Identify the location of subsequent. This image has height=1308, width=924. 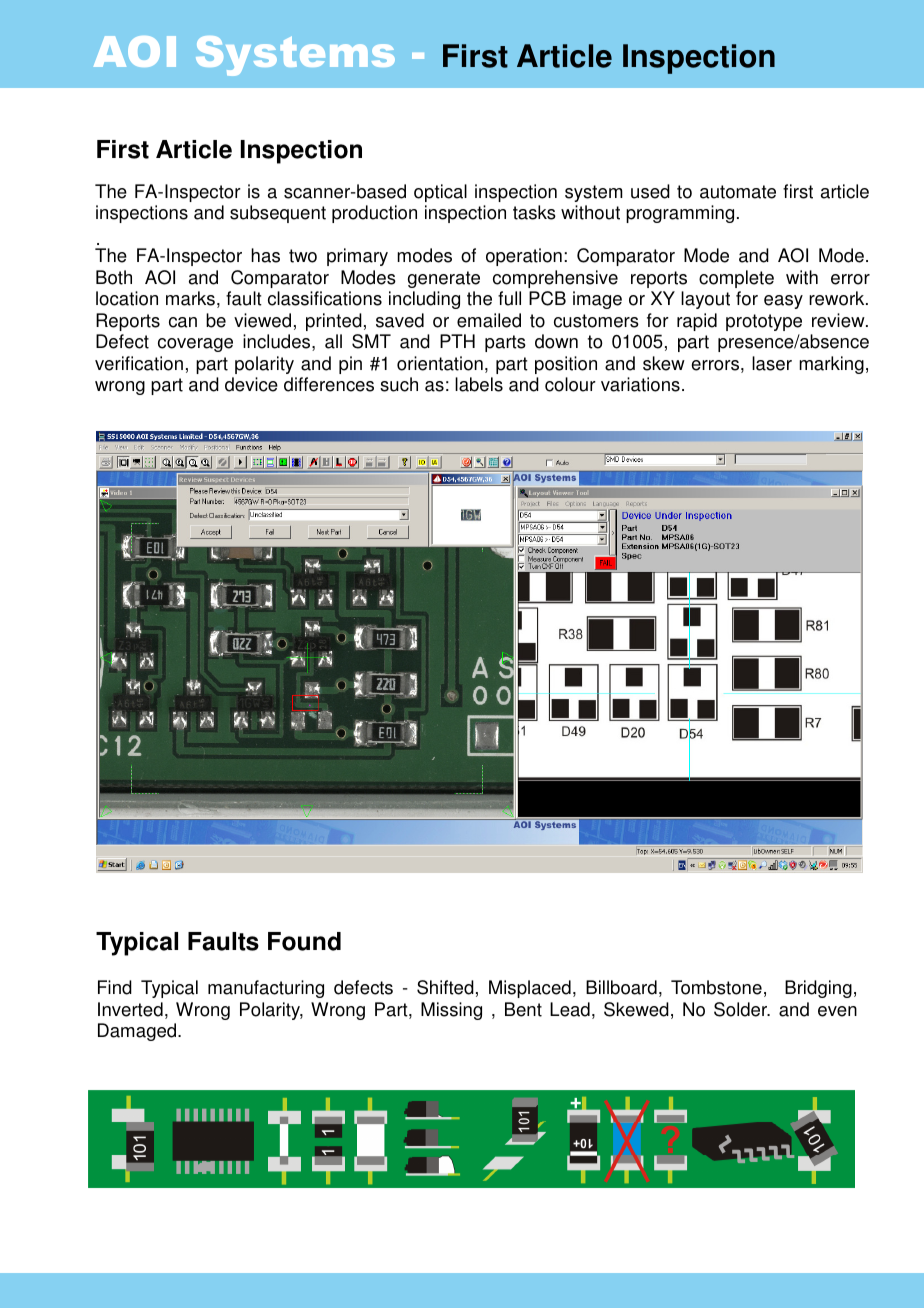
(278, 214).
